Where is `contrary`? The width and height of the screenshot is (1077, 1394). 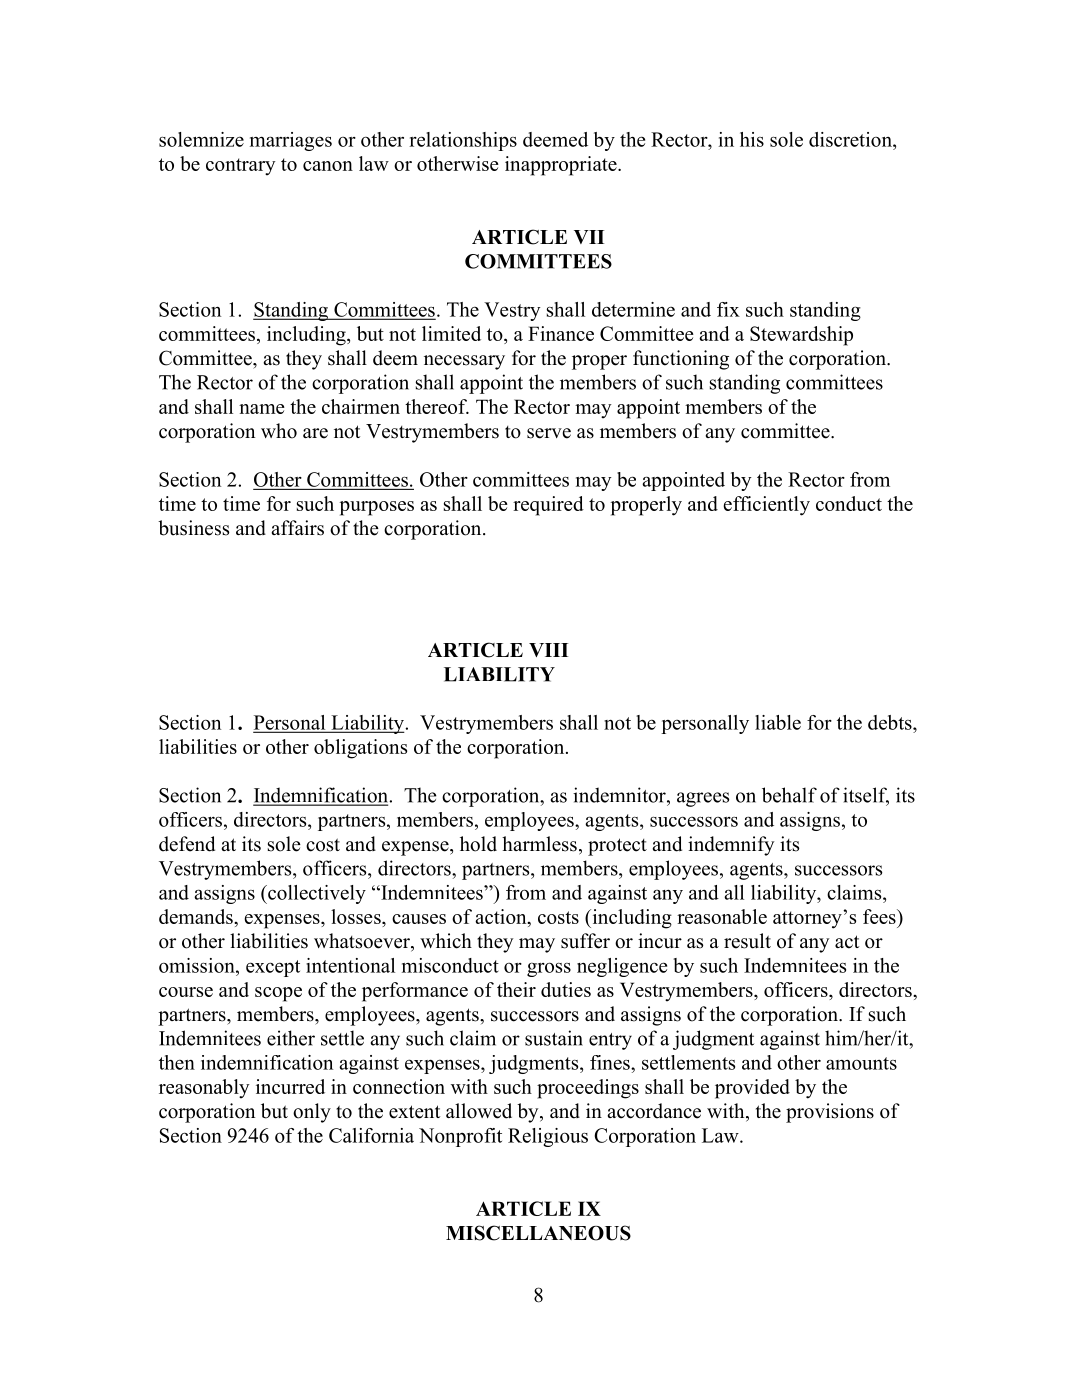
contrary is located at coordinates (241, 167).
